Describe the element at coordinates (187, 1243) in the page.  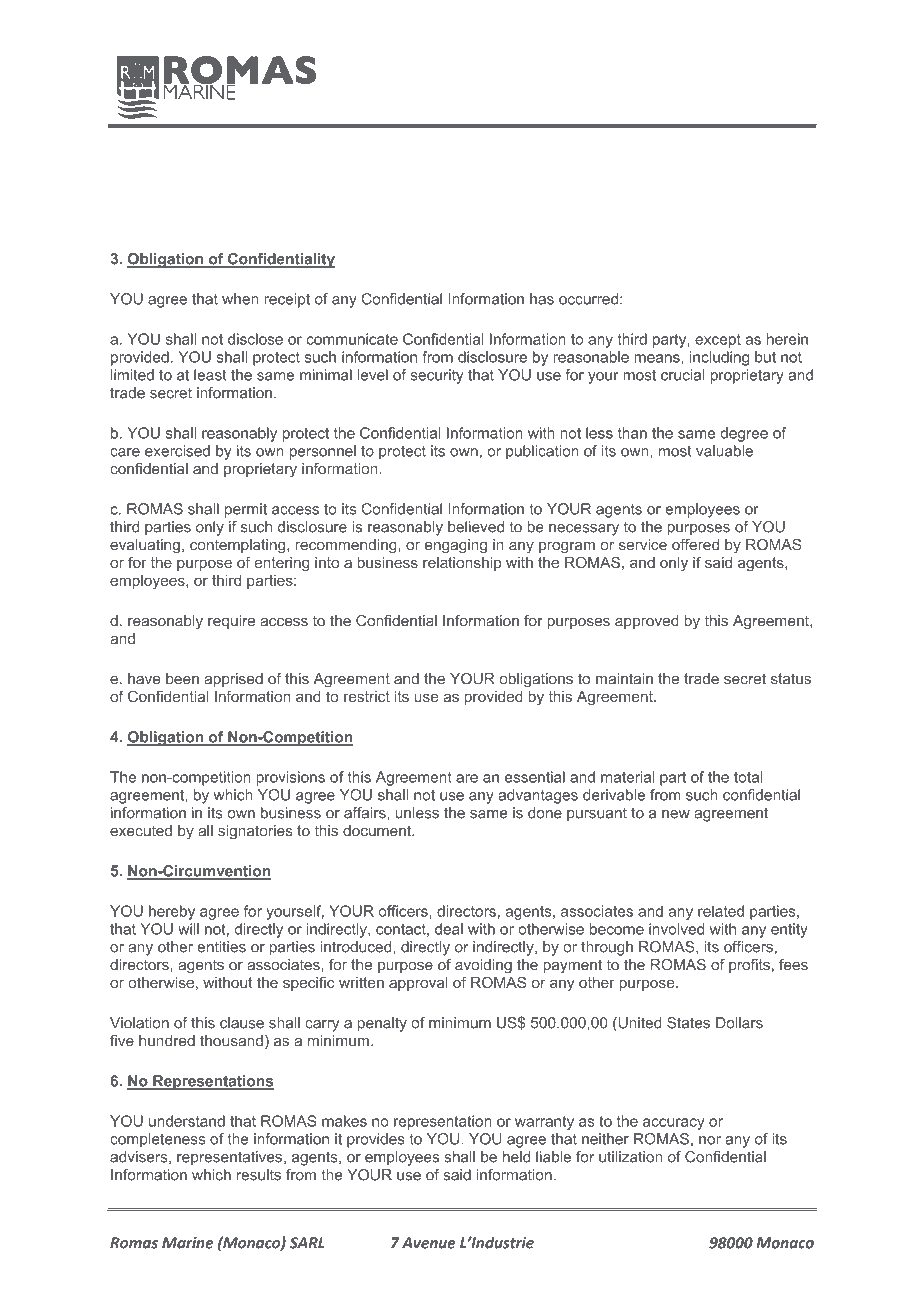
I see `Marine` at that location.
